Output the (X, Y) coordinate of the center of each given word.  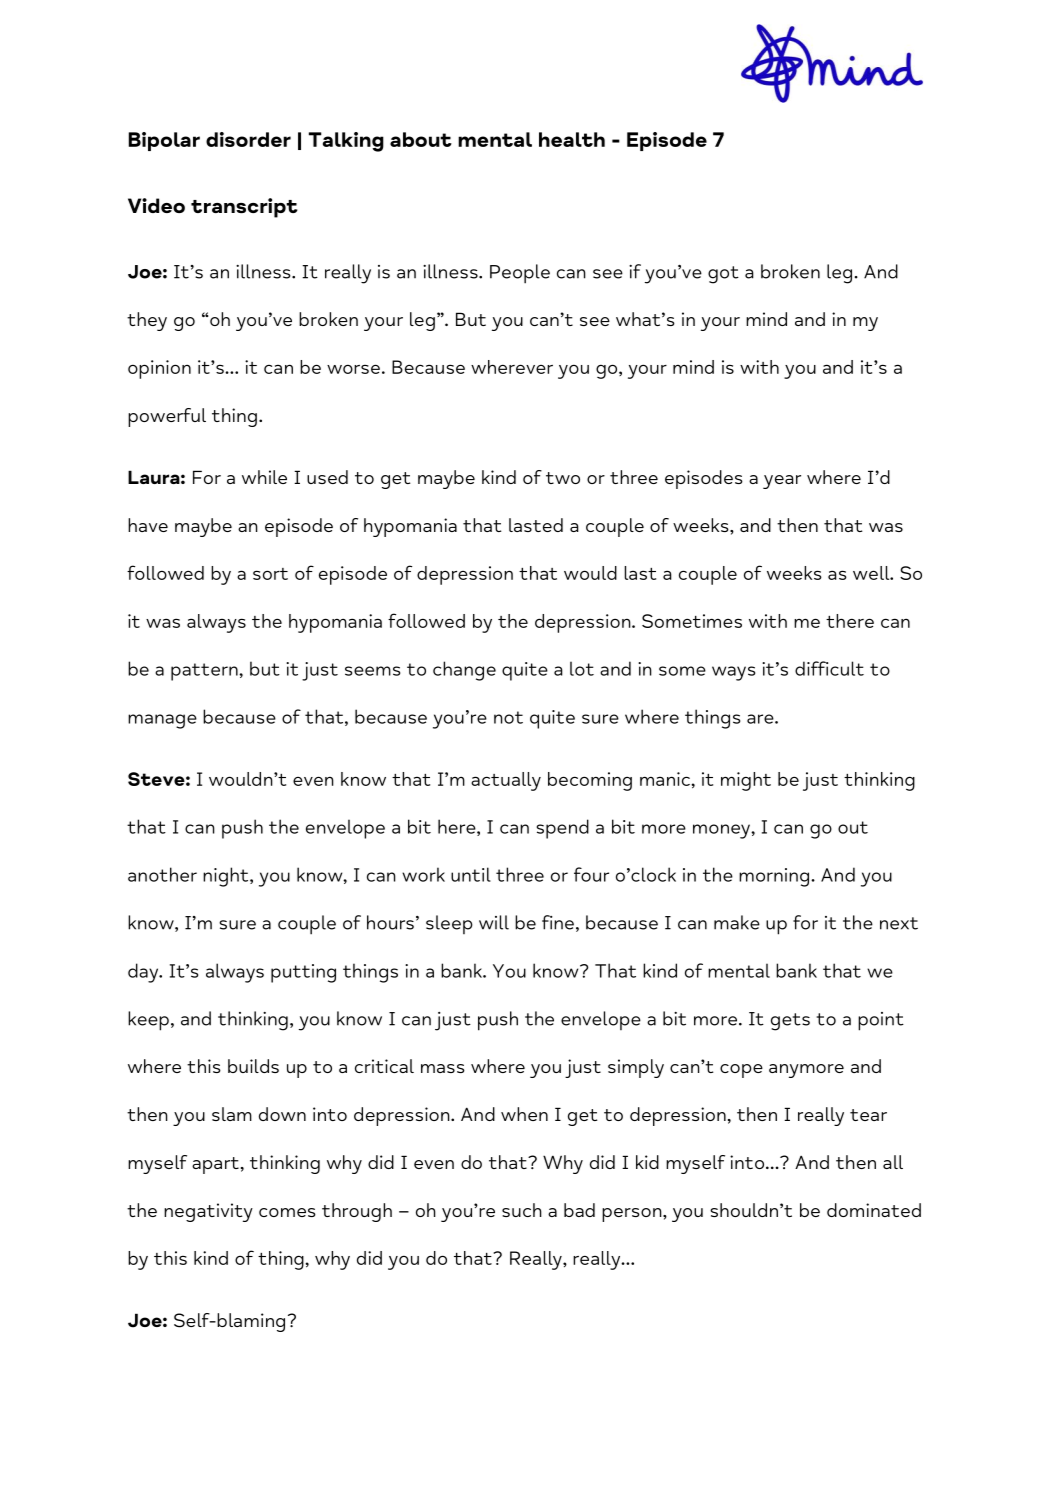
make (737, 922)
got (723, 275)
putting (303, 973)
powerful (167, 417)
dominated (874, 1210)
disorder (248, 139)
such (522, 1210)
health (572, 139)
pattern (205, 672)
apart (215, 1165)
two (563, 478)
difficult (829, 668)
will (494, 922)
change (464, 671)
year (782, 482)
